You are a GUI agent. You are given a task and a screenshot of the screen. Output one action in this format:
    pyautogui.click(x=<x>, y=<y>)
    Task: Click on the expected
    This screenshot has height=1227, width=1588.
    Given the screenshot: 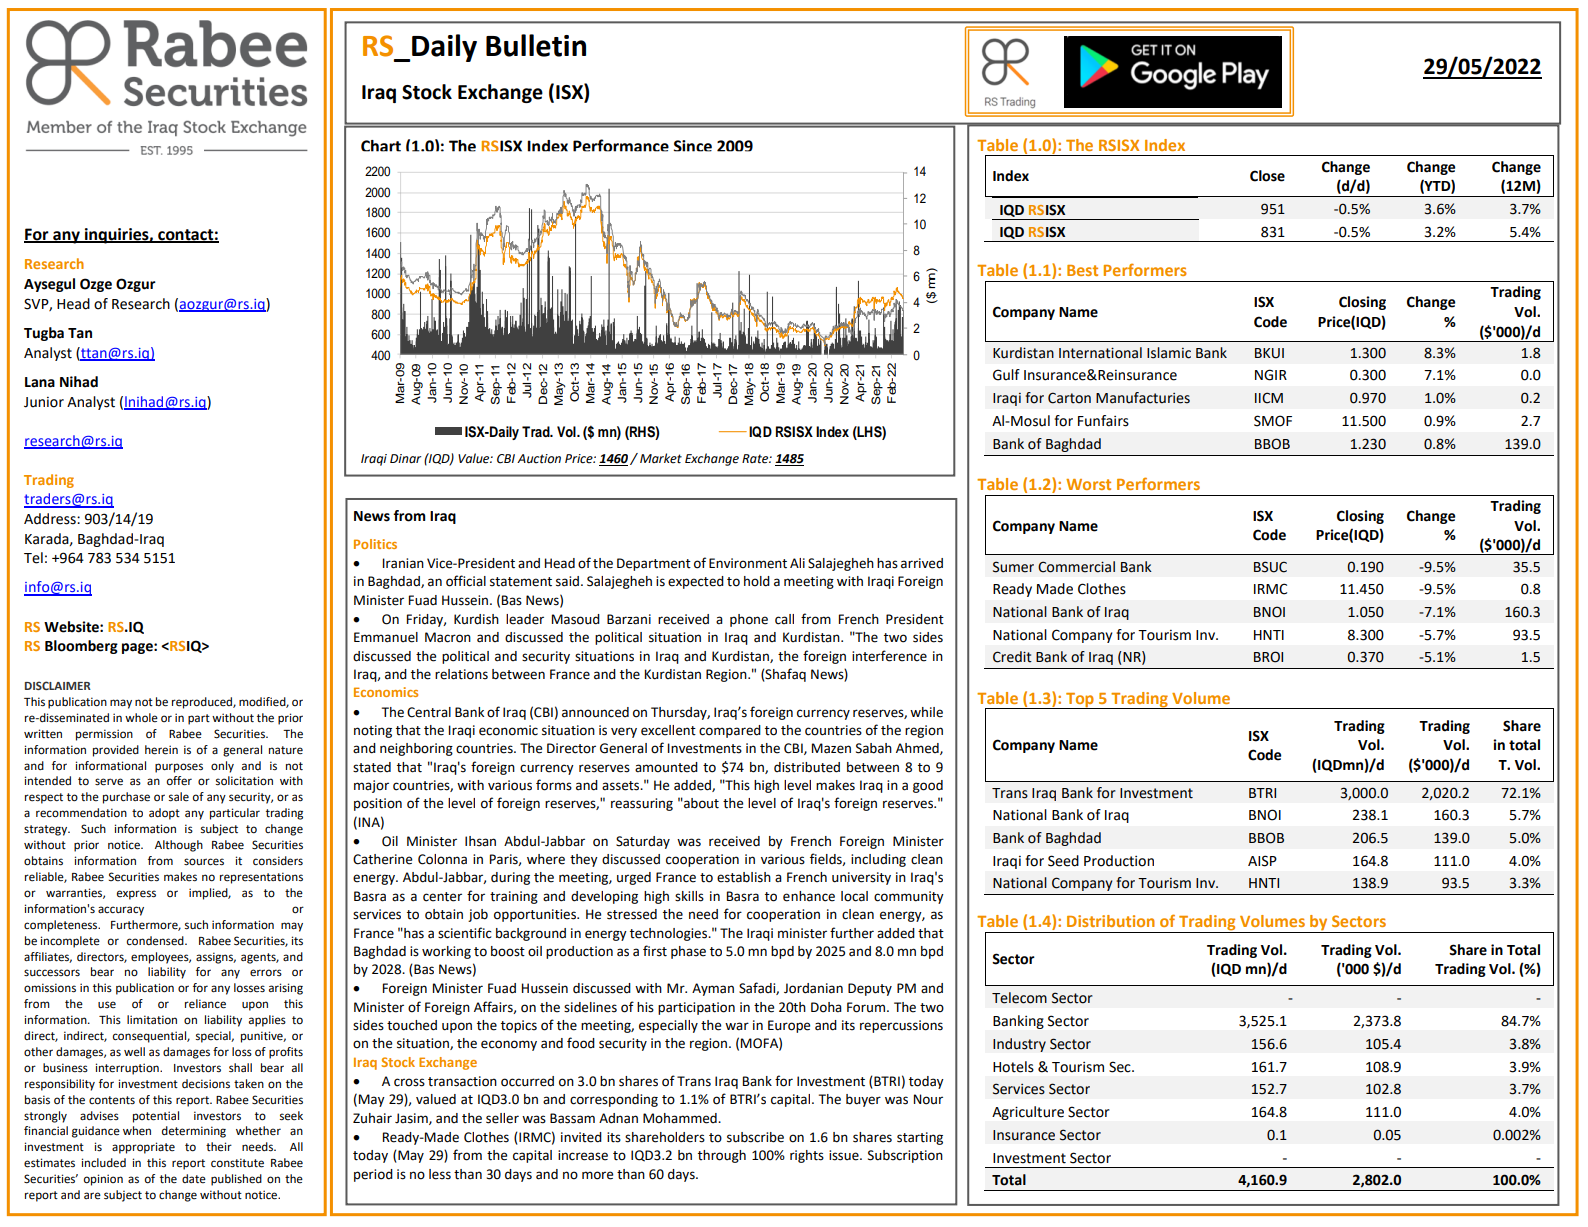 What is the action you would take?
    pyautogui.click(x=696, y=582)
